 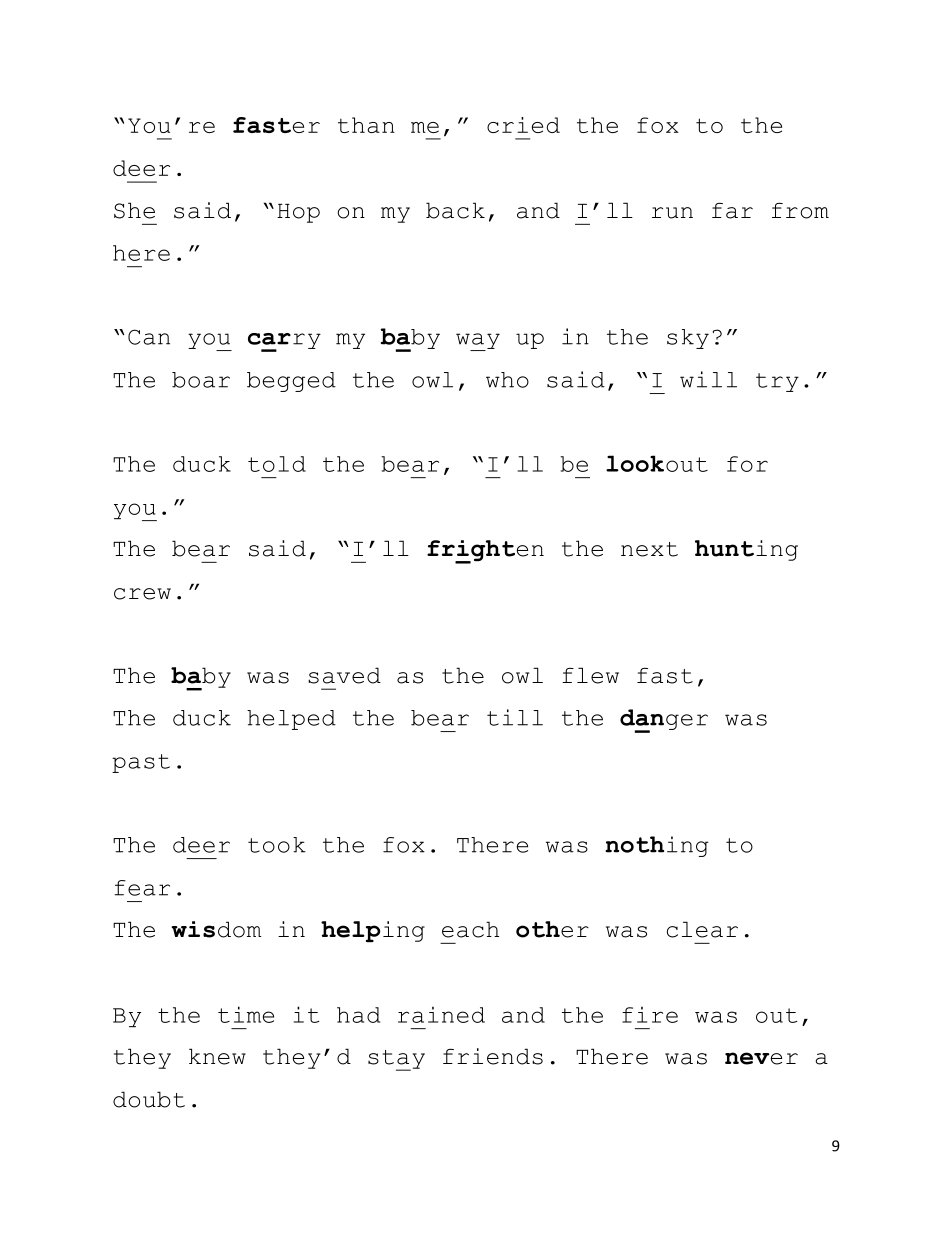 I want to click on nothing, so click(x=657, y=846).
